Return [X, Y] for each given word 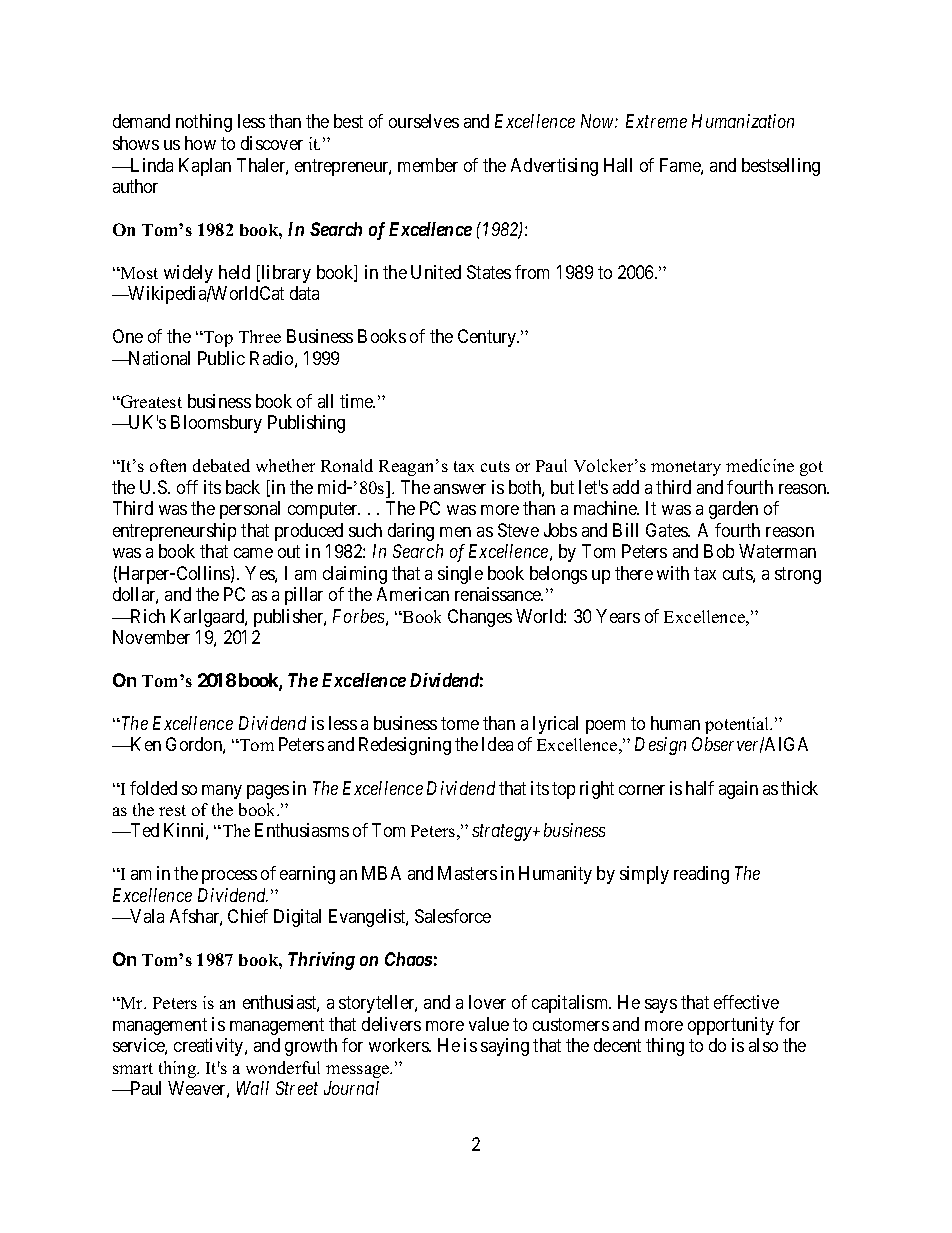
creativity [210, 1047]
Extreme [656, 121]
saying [505, 1047]
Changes [480, 618]
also [763, 1045]
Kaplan [205, 167]
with [673, 573]
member [428, 165]
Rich [147, 616]
